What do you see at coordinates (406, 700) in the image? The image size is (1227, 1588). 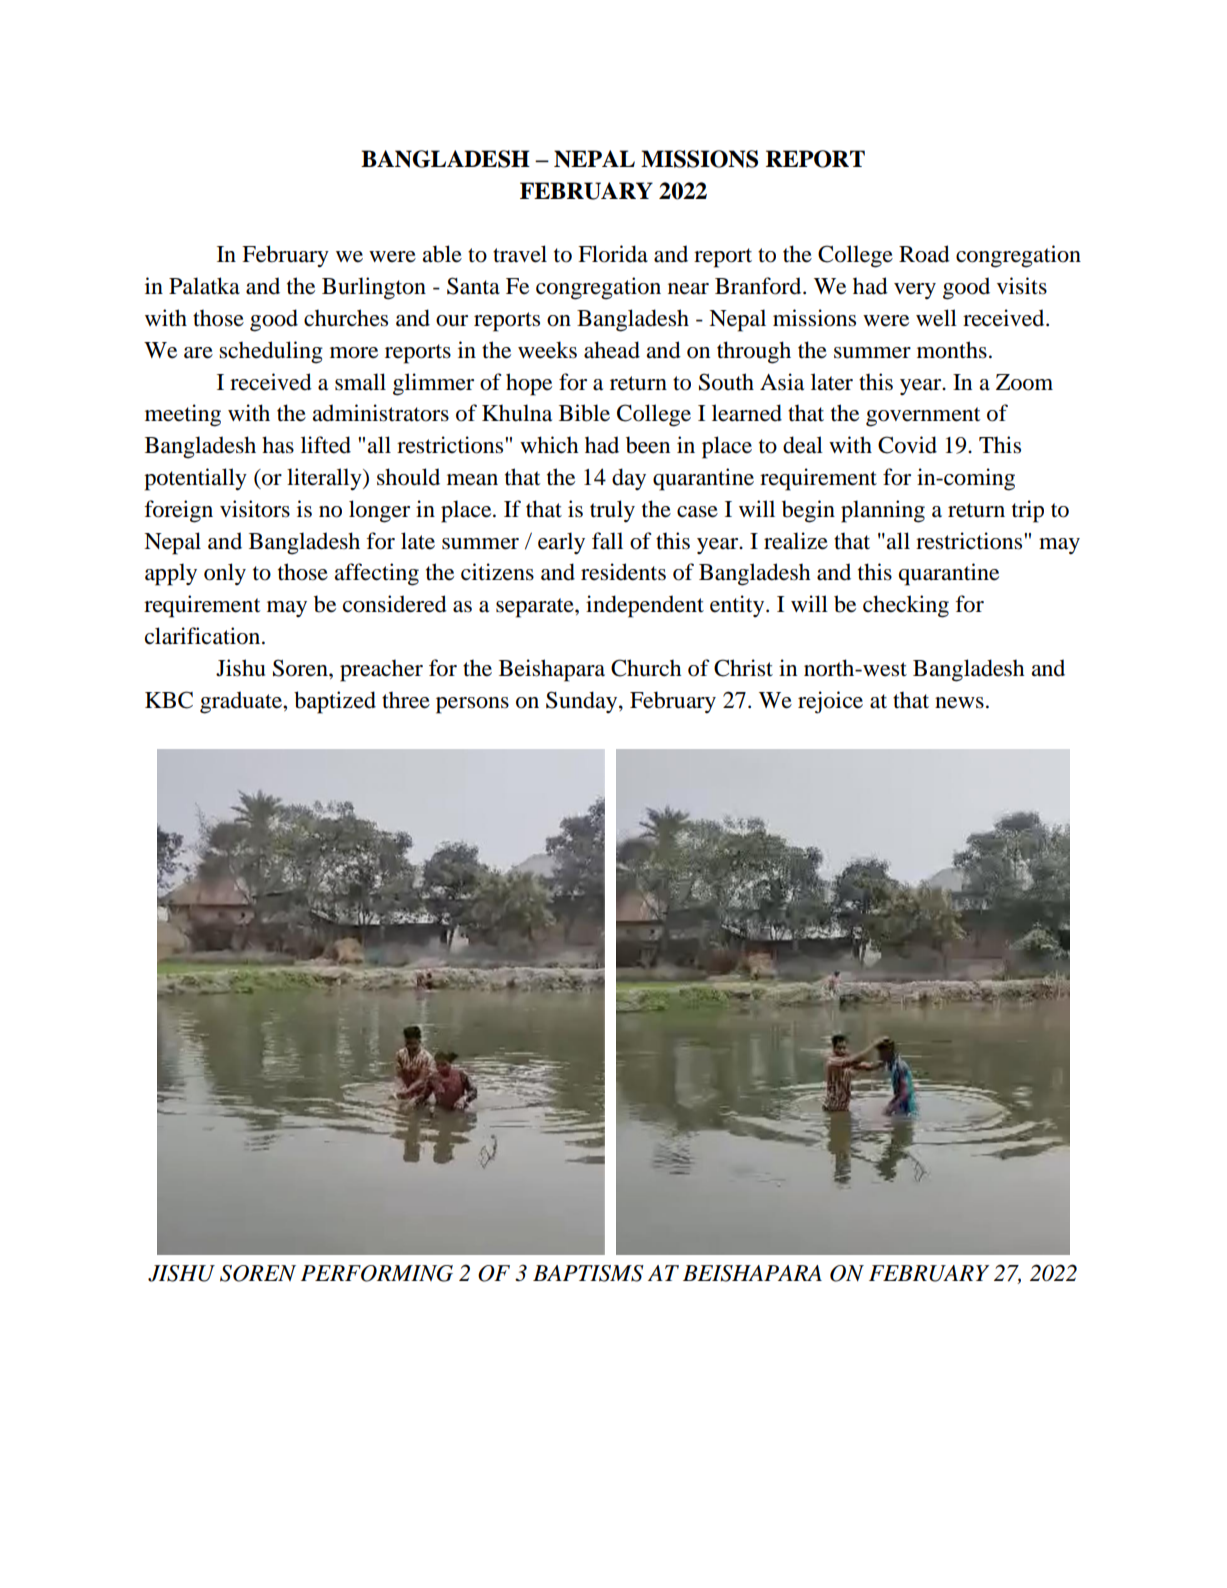 I see `three` at bounding box center [406, 700].
